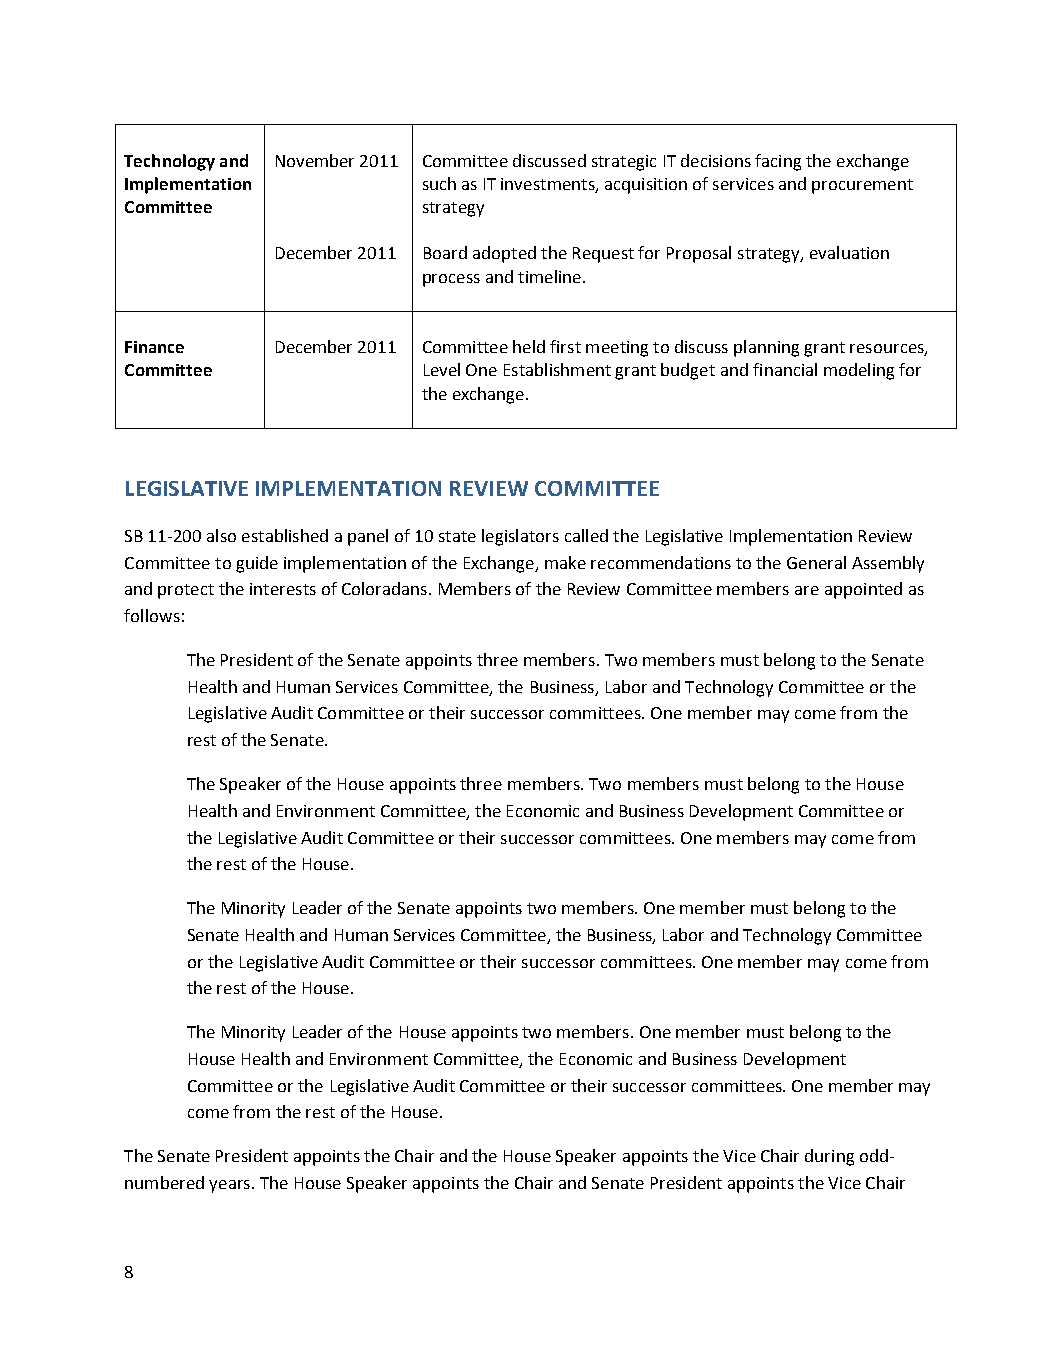 Image resolution: width=1058 pixels, height=1369 pixels. I want to click on Finance, so click(154, 347).
